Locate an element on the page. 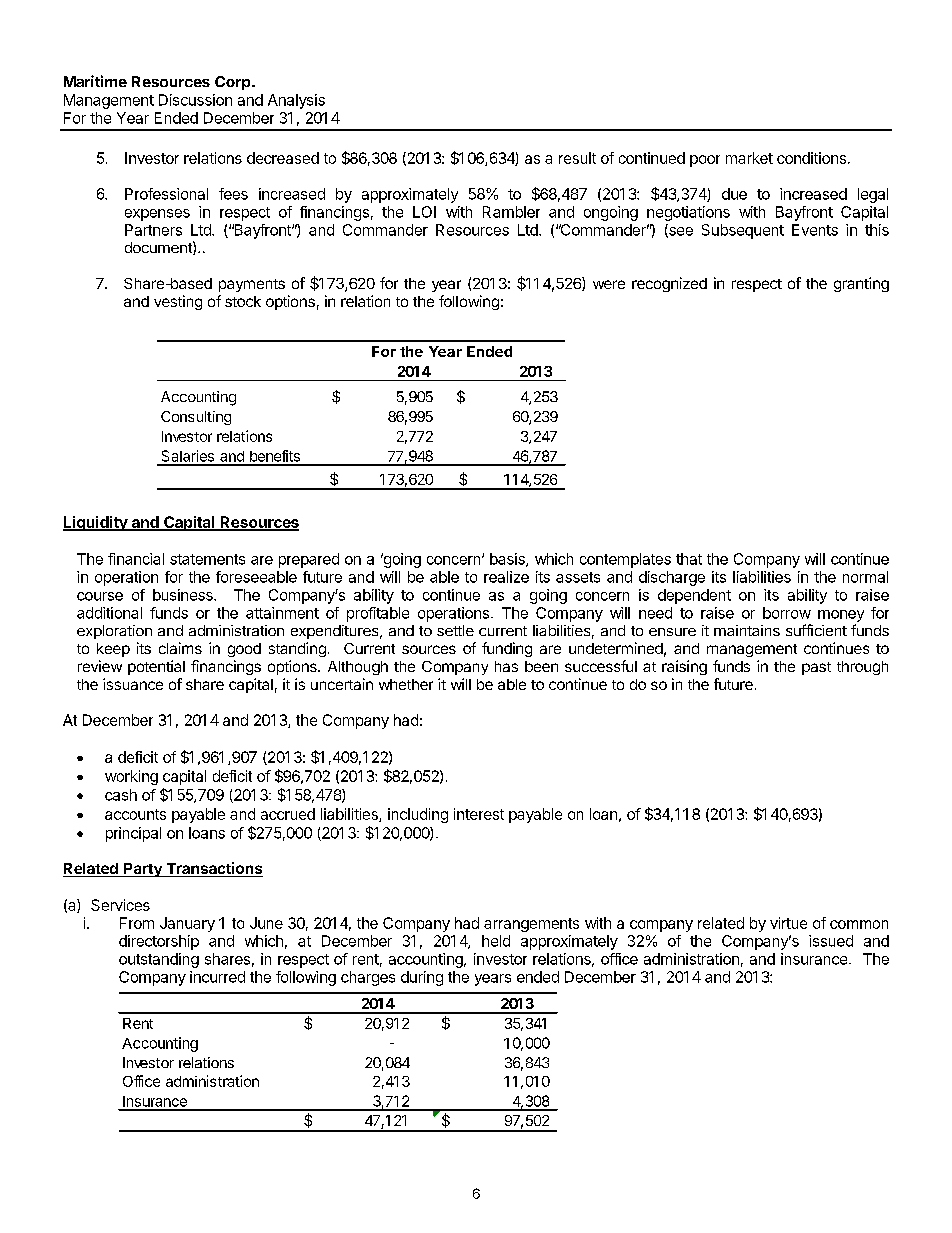  result is located at coordinates (577, 158).
